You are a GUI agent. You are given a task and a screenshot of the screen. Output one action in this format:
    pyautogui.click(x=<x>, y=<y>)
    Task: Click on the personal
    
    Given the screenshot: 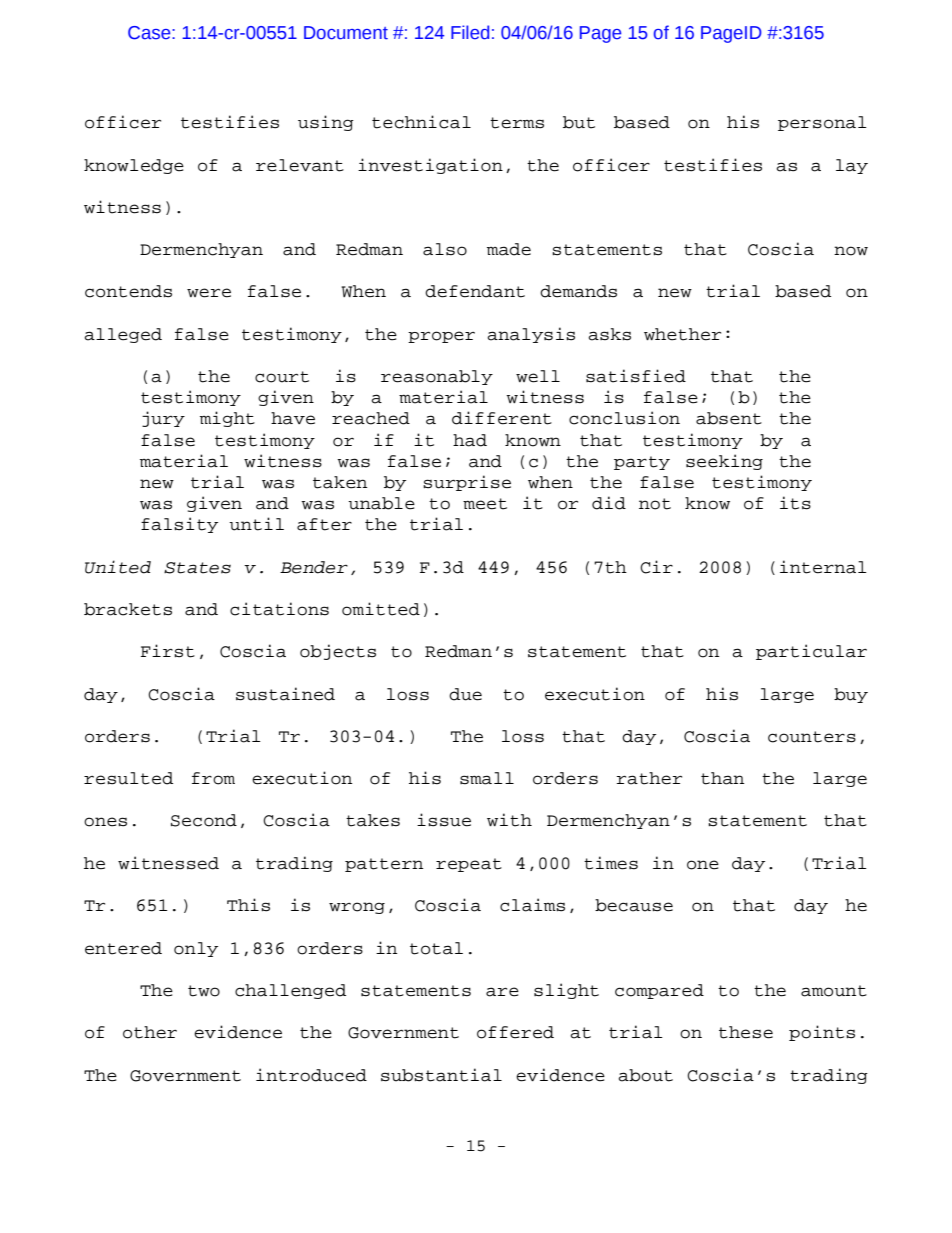 What is the action you would take?
    pyautogui.click(x=822, y=123)
